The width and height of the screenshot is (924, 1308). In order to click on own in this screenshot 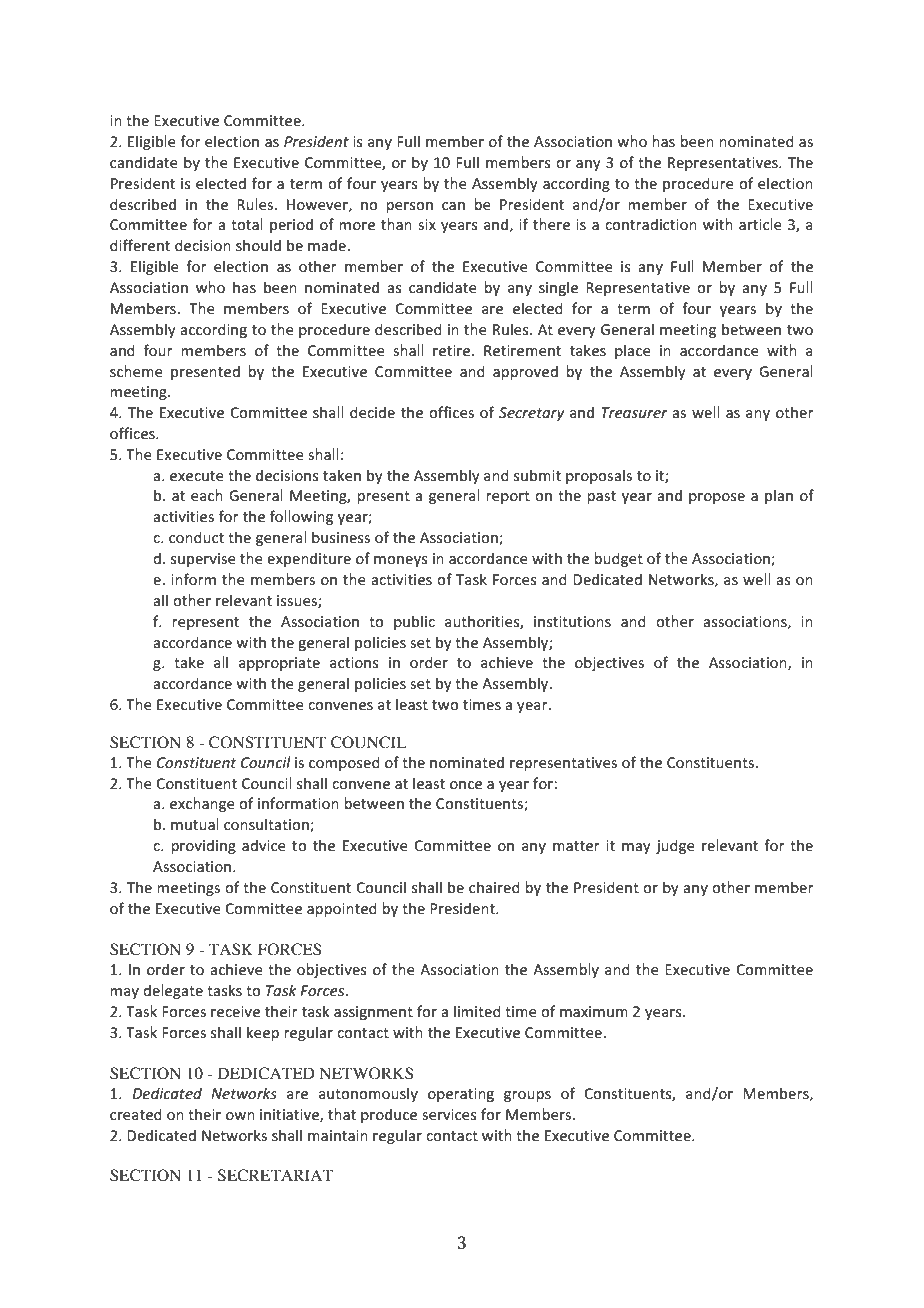, I will do `click(240, 1116)`.
